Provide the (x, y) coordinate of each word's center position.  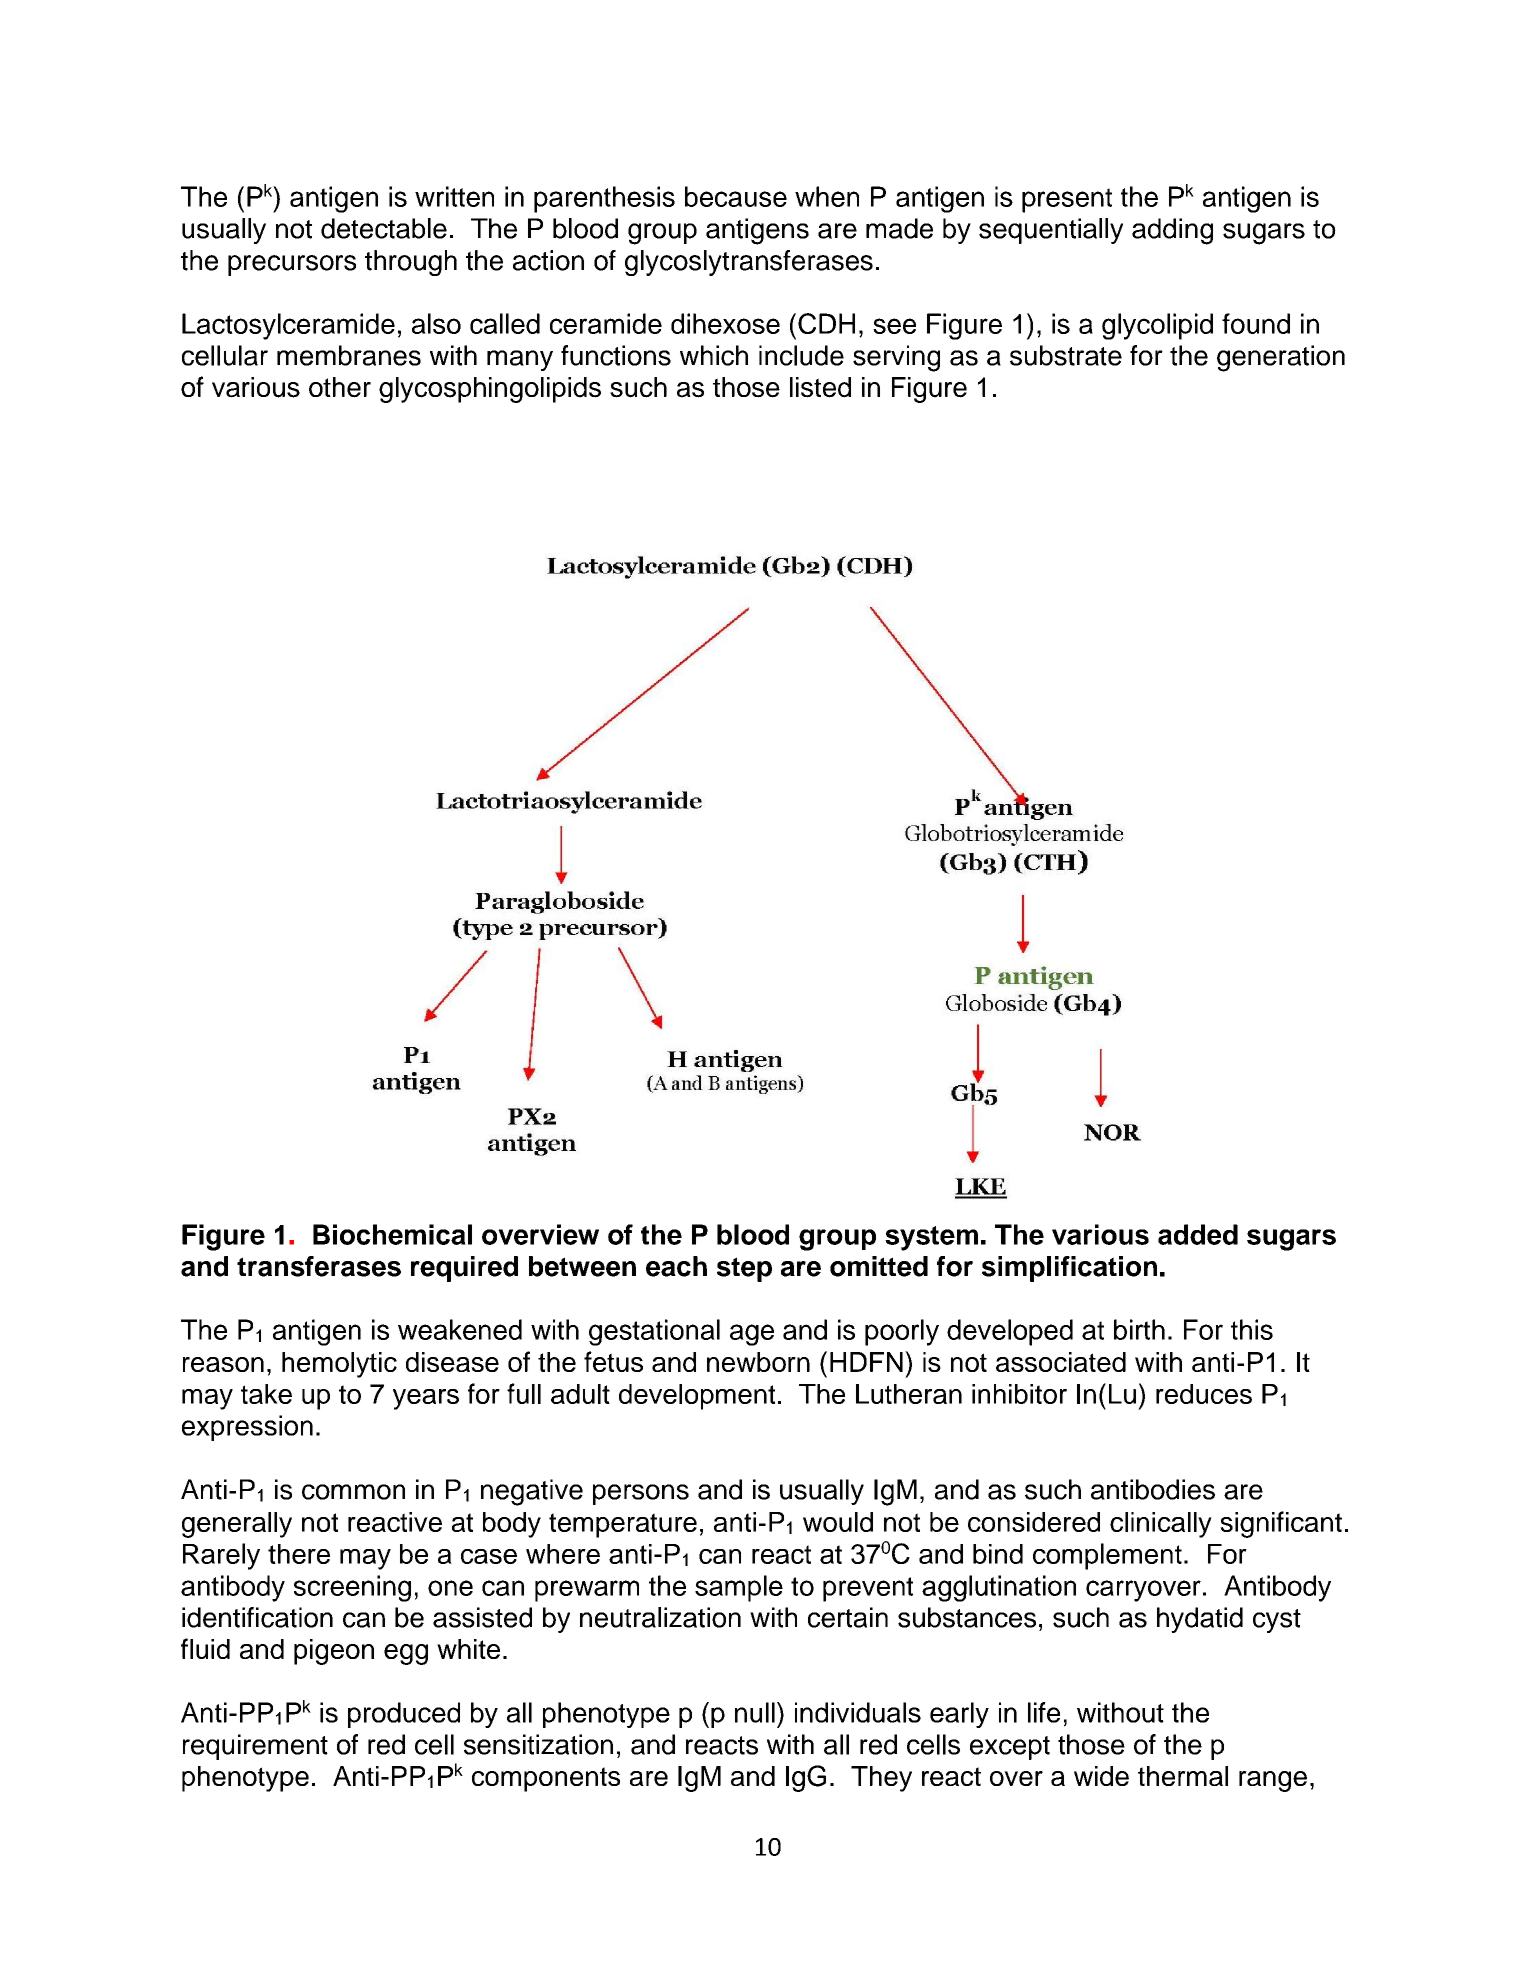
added (1198, 1234)
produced (404, 1715)
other (340, 387)
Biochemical (392, 1234)
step (744, 1269)
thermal (1183, 1776)
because (736, 196)
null (755, 1712)
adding (1172, 231)
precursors (292, 265)
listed (820, 387)
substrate (1066, 355)
